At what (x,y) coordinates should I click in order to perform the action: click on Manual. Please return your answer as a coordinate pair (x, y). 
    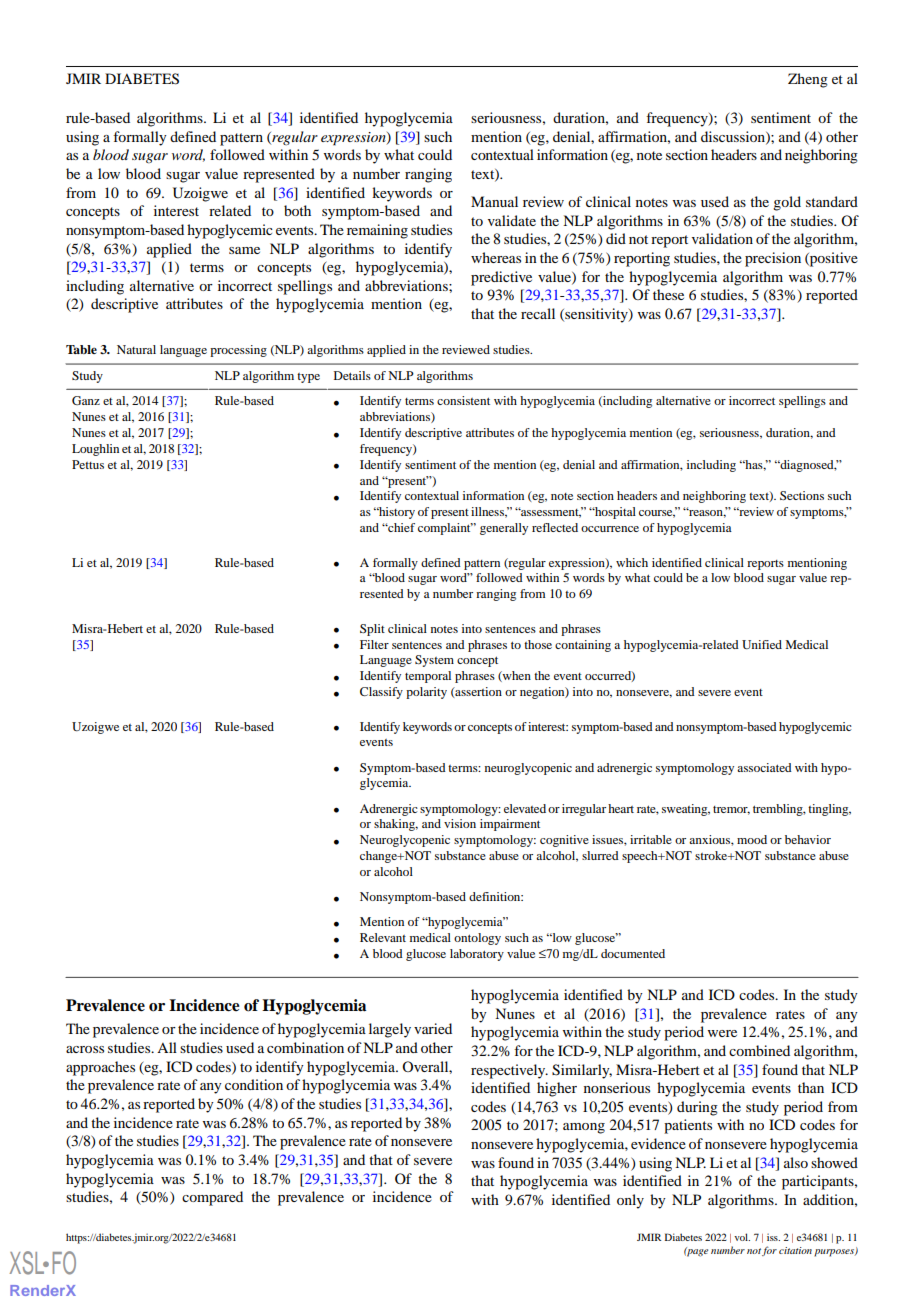
    Looking at the image, I should click on (494, 201).
